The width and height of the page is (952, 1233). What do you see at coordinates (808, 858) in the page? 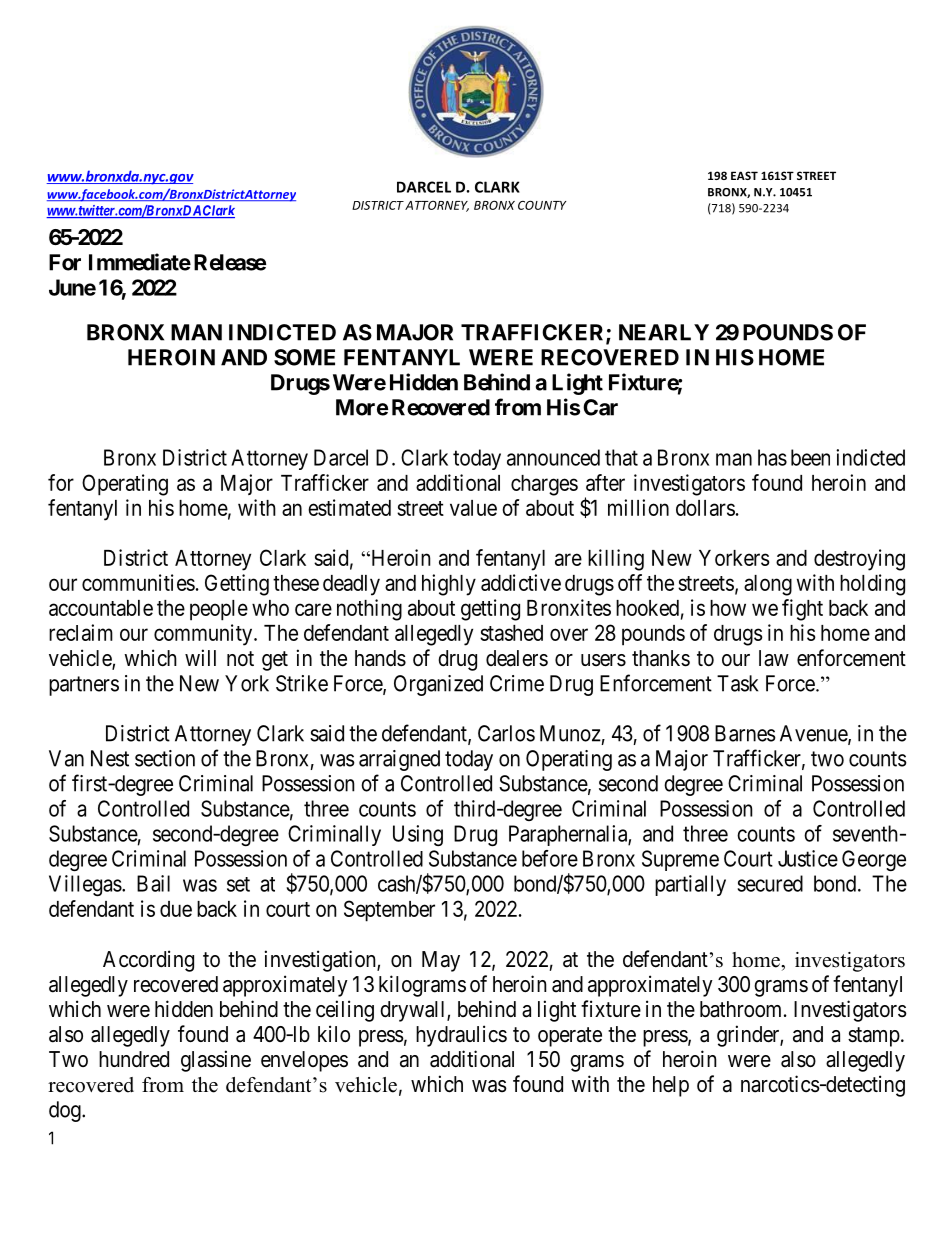
I see `Justice` at bounding box center [808, 858].
